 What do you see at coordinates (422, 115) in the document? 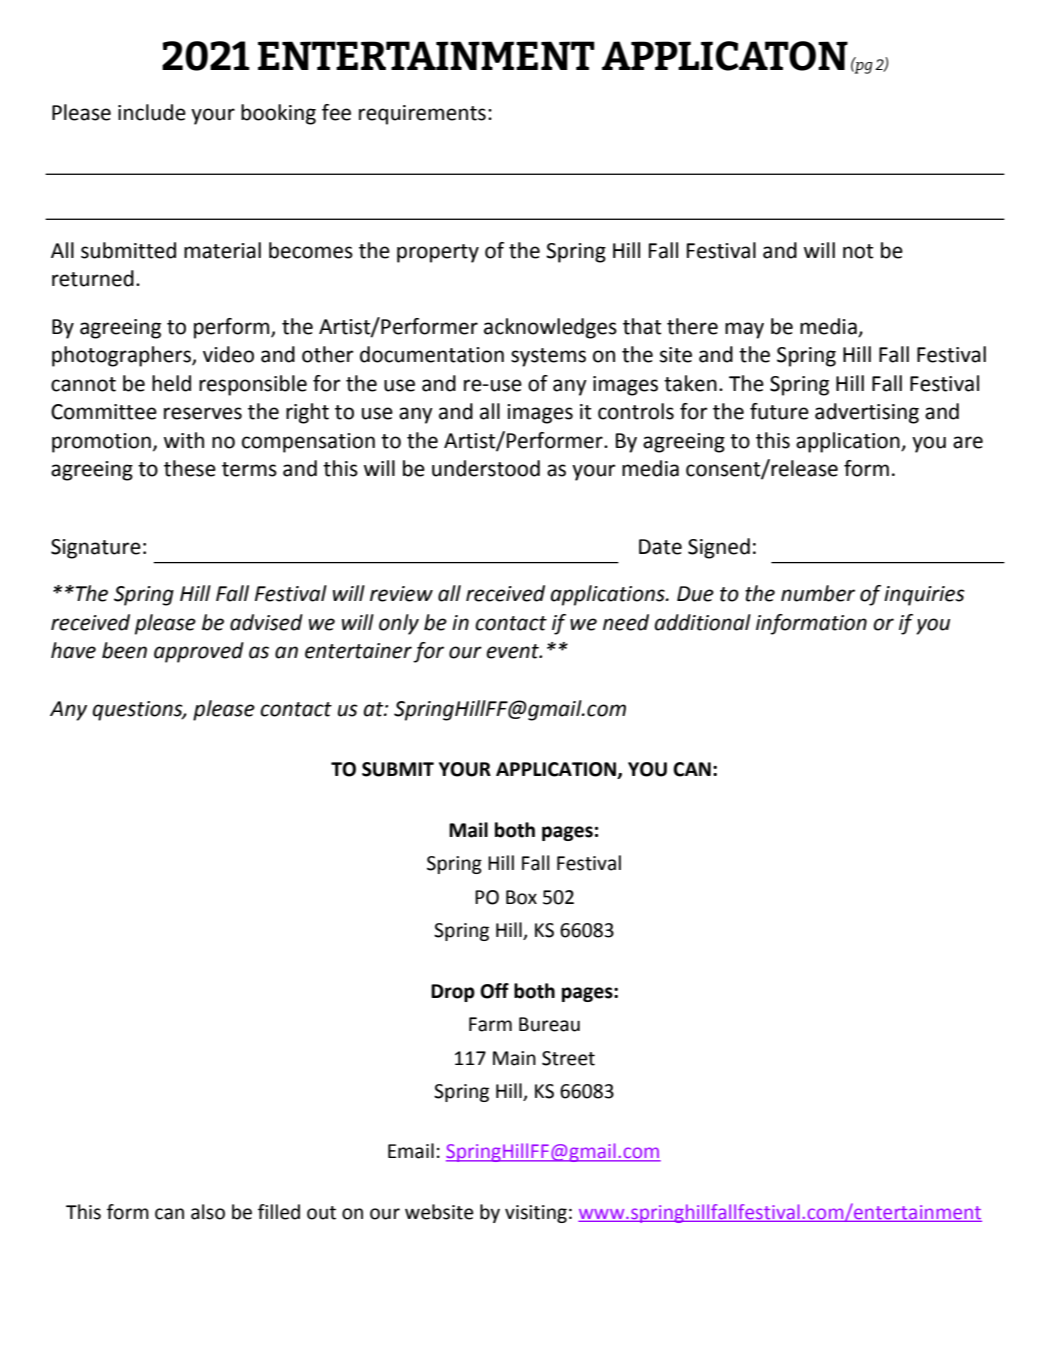
I see `requirements` at bounding box center [422, 115].
